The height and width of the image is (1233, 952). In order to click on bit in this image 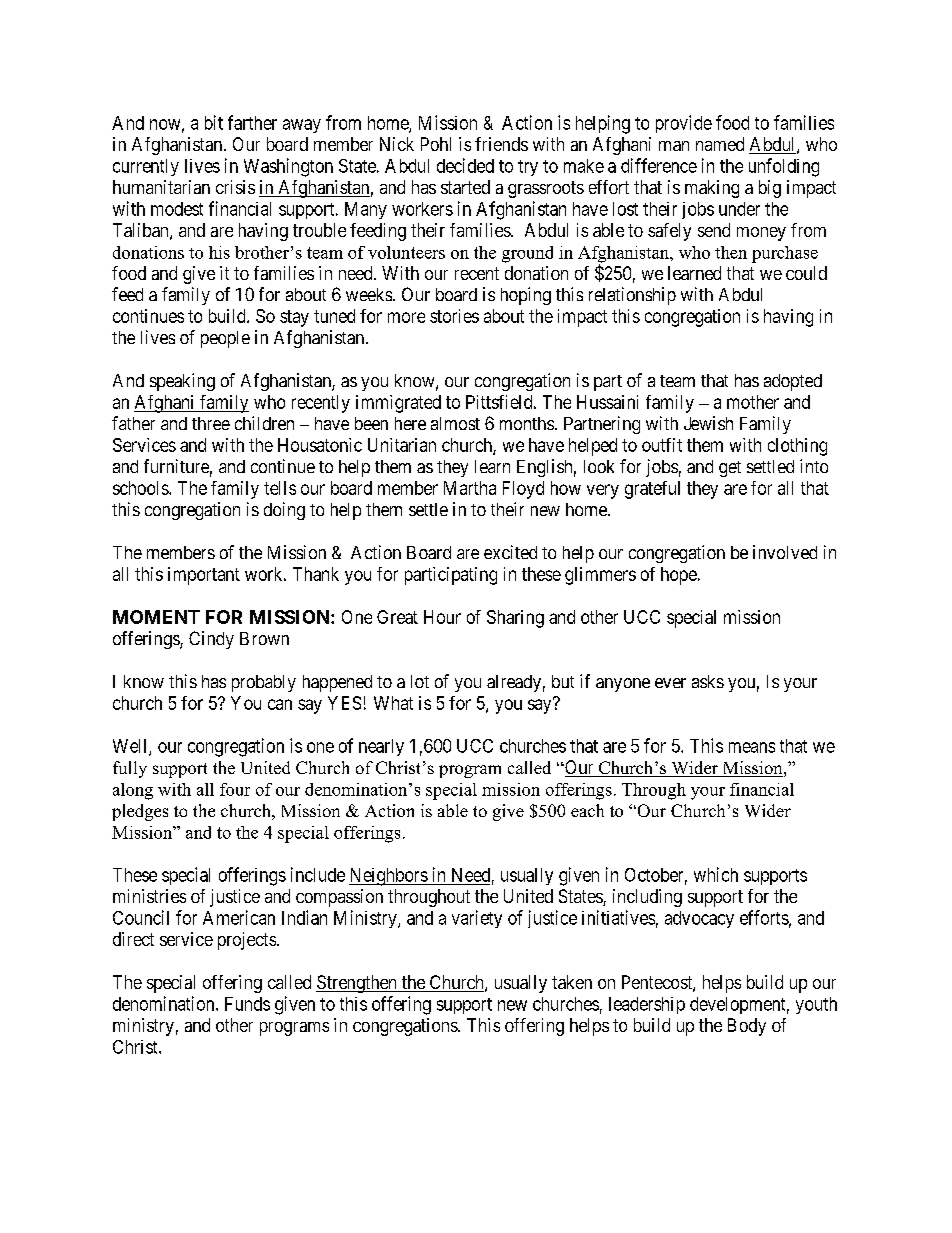, I will do `click(214, 122)`.
